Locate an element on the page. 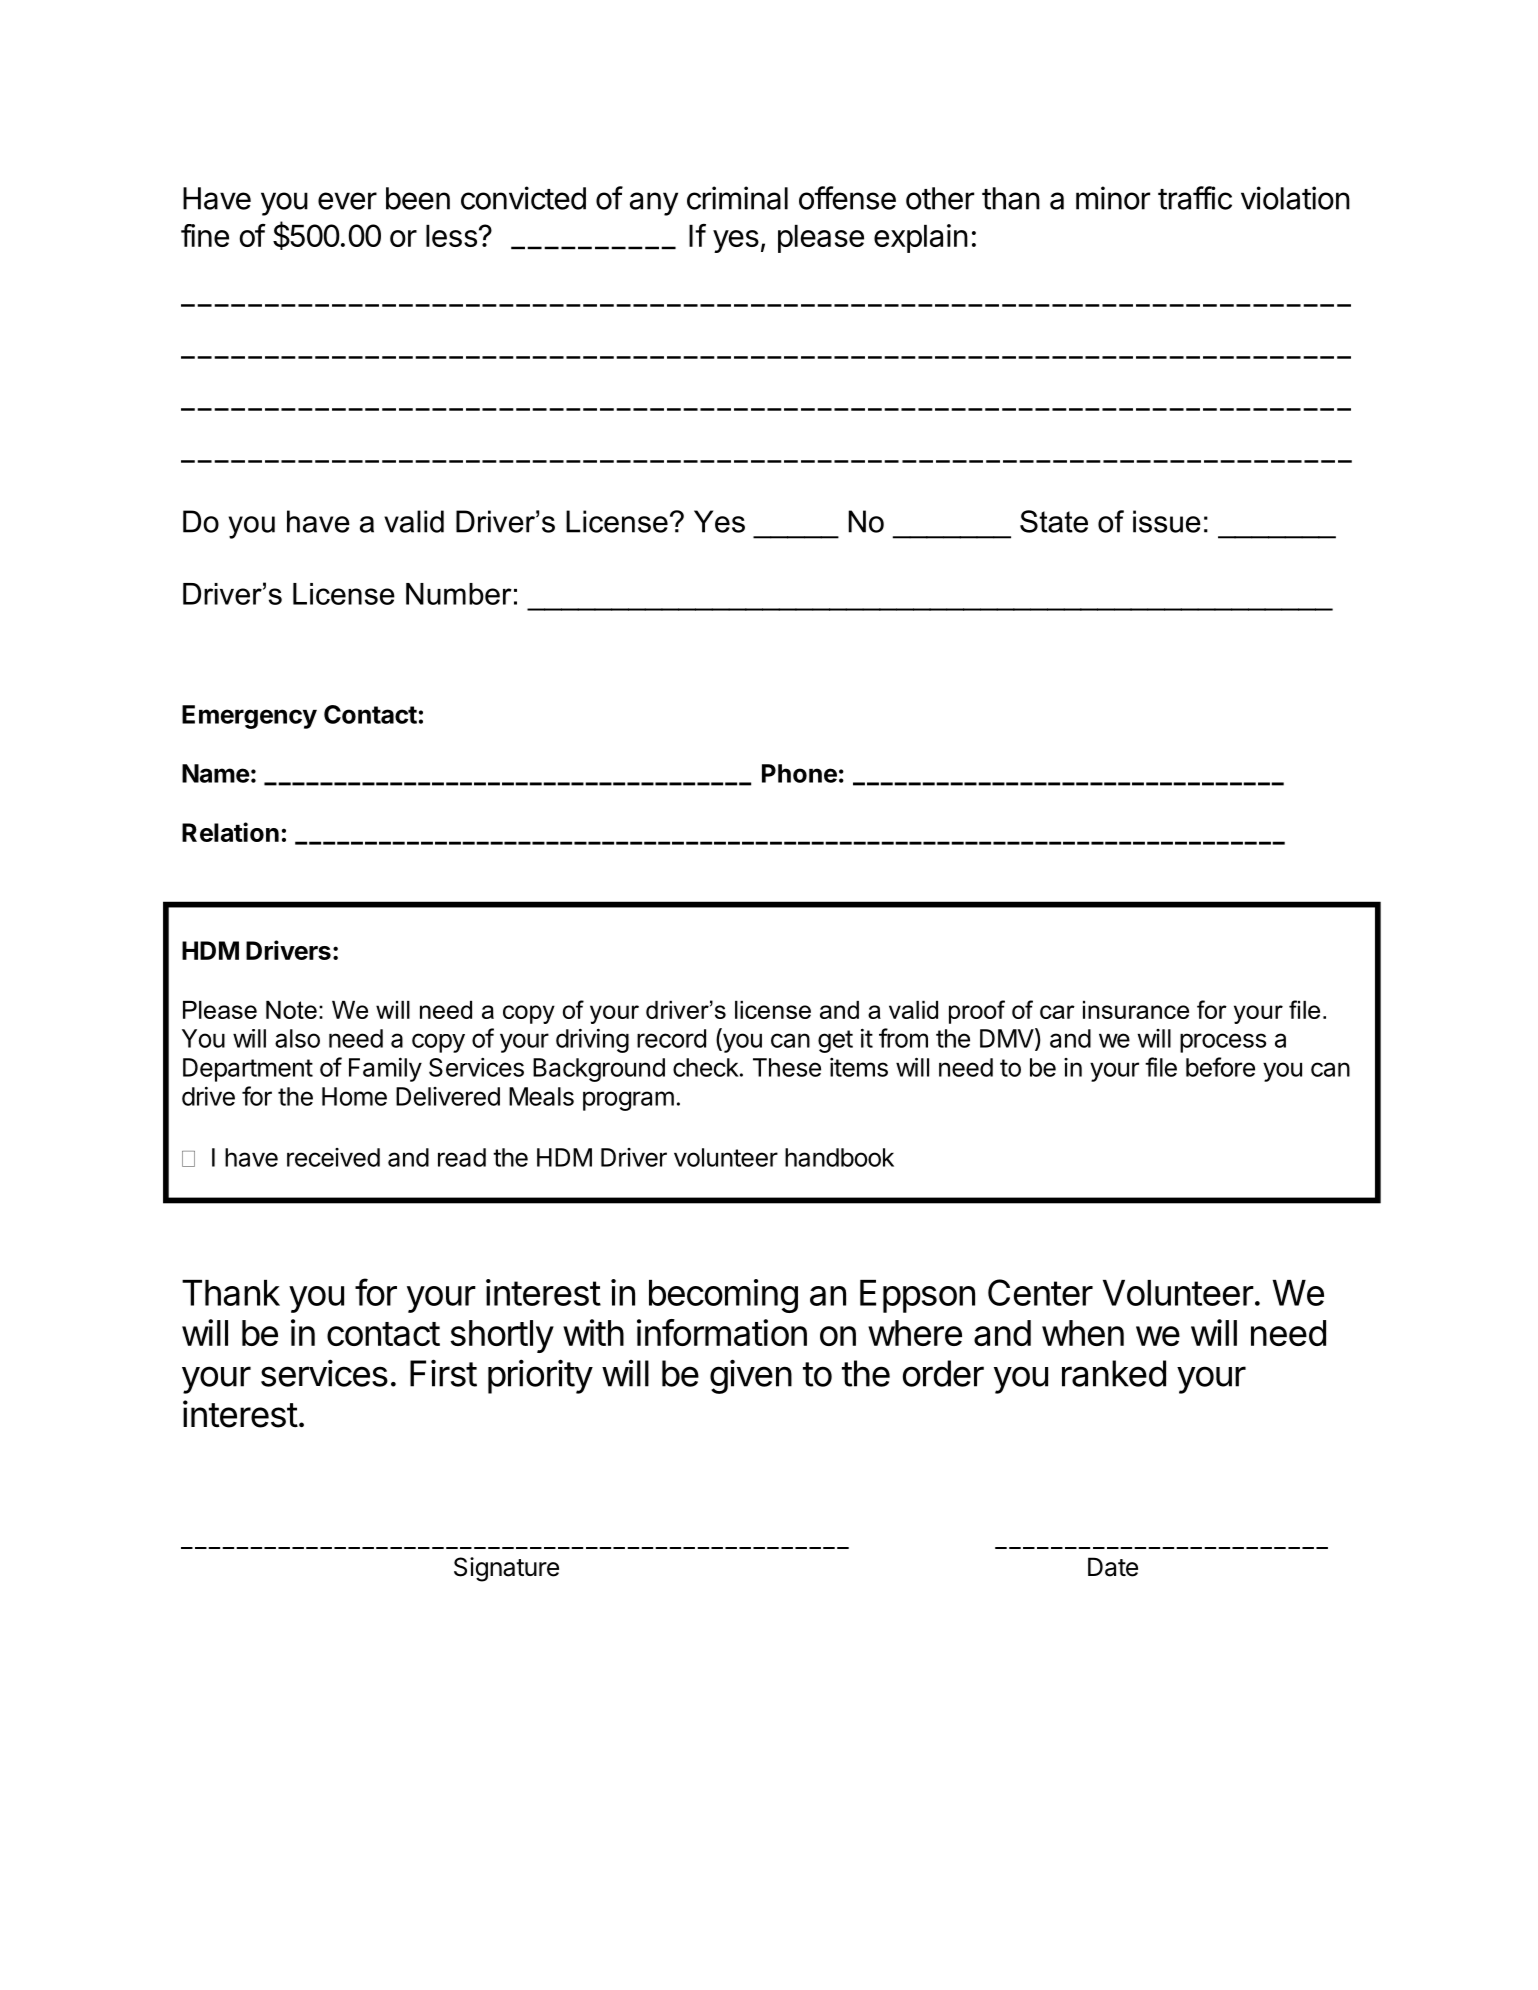 The width and height of the document is (1538, 1990). Phone is located at coordinates (799, 773).
